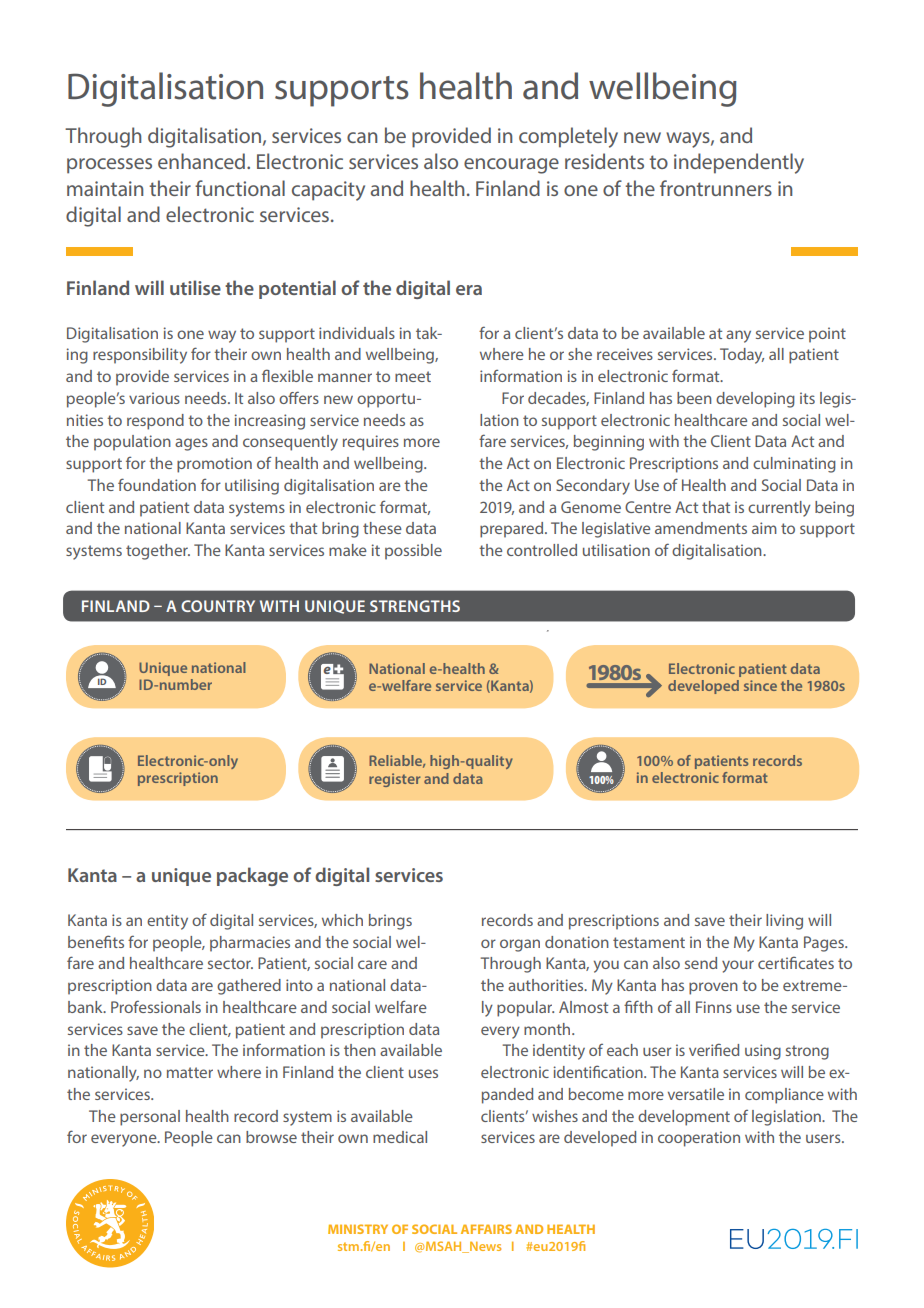  What do you see at coordinates (203, 161) in the image?
I see `enhanced` at bounding box center [203, 161].
